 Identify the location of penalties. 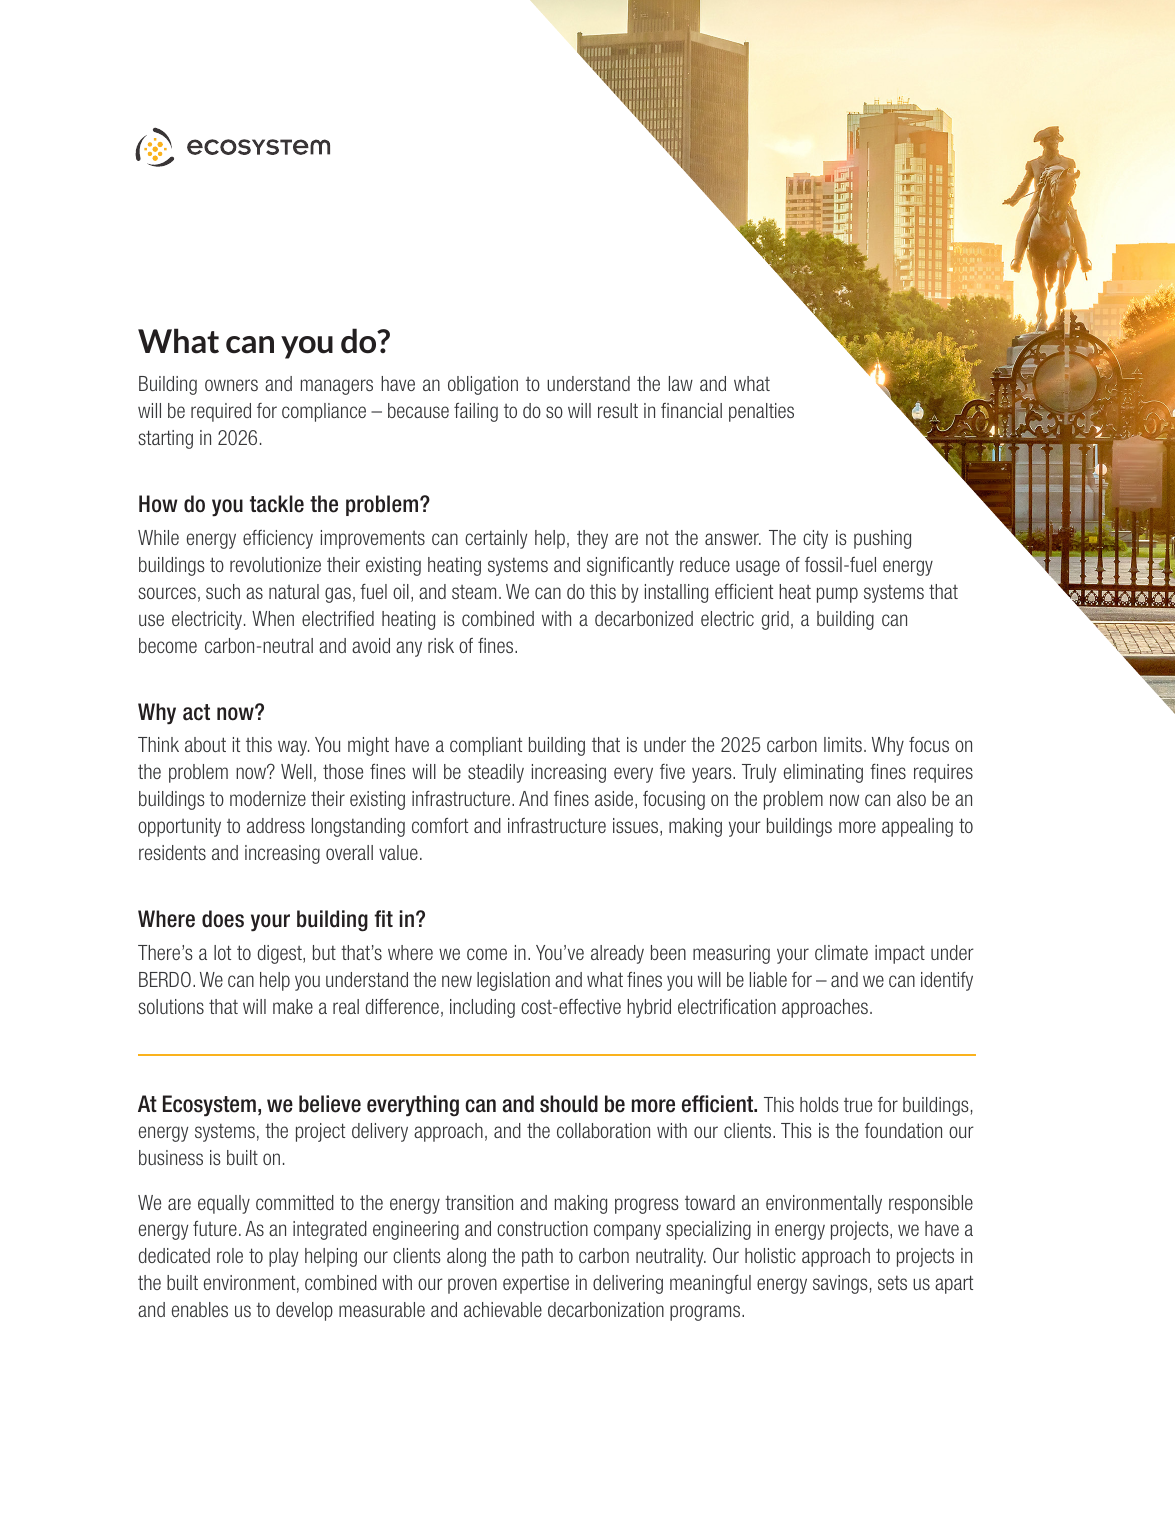
(761, 412).
